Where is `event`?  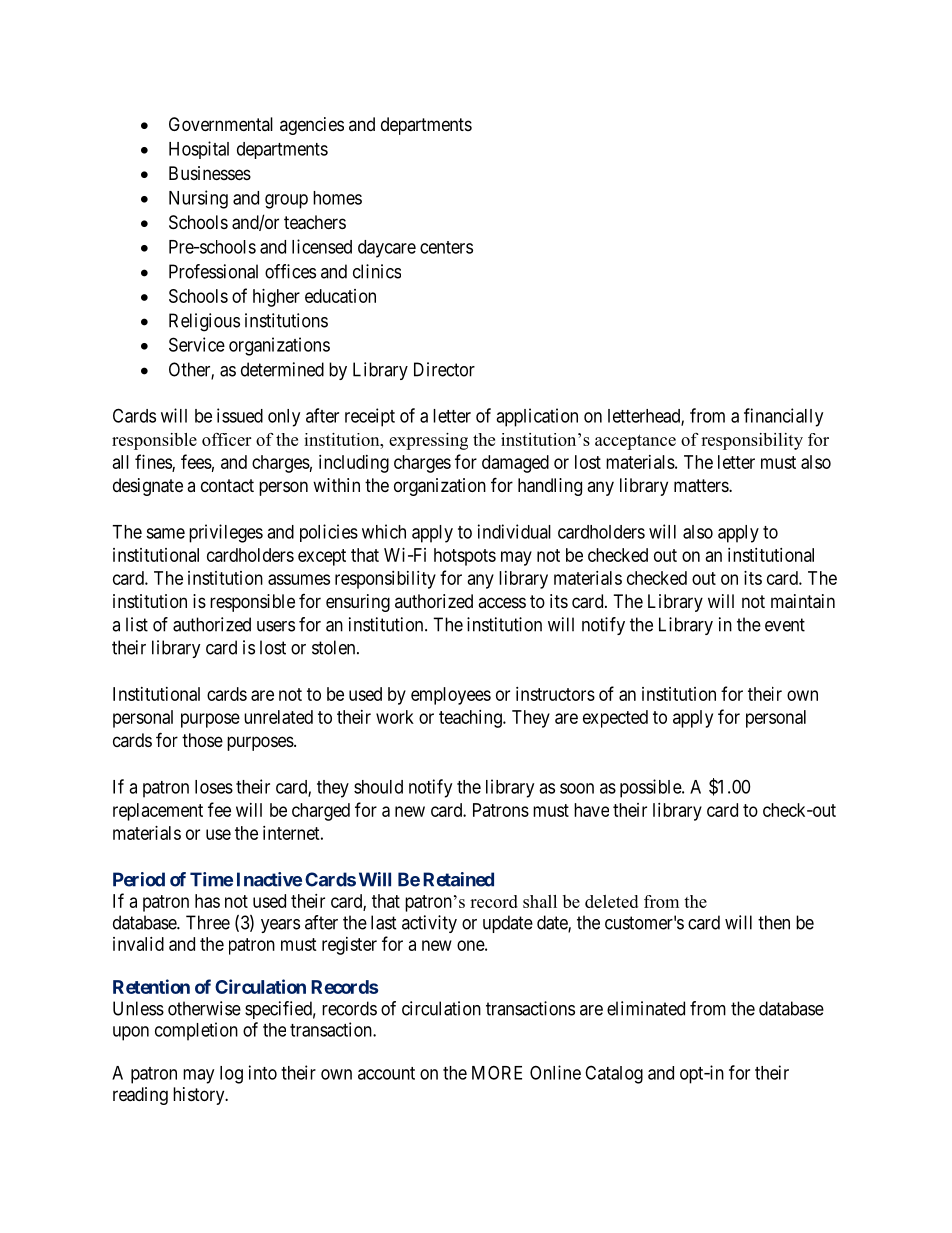
event is located at coordinates (785, 625).
